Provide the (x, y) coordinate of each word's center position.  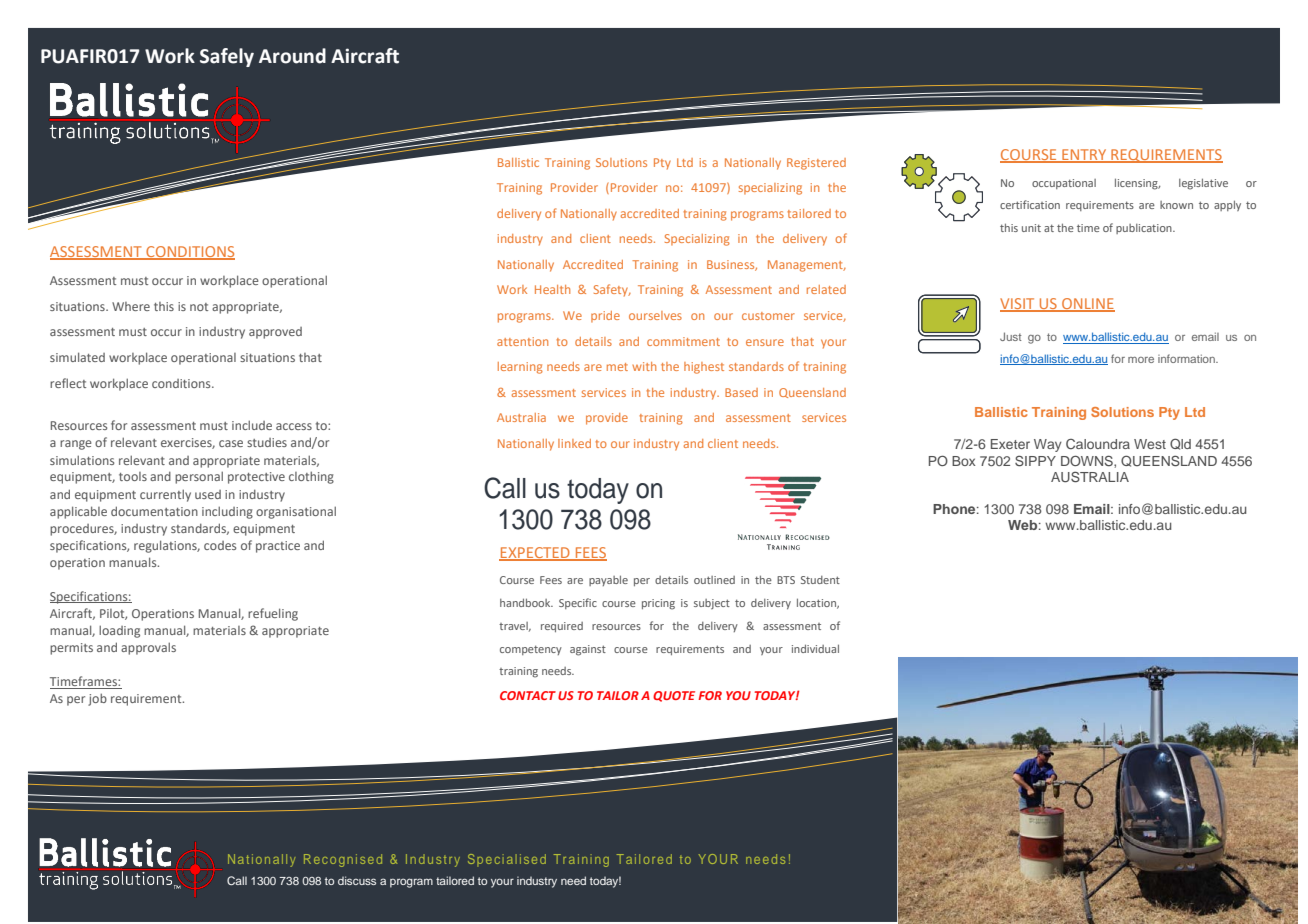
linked (574, 443)
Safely (227, 57)
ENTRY (1084, 155)
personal (199, 477)
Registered (816, 164)
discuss (357, 880)
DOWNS (1088, 461)
